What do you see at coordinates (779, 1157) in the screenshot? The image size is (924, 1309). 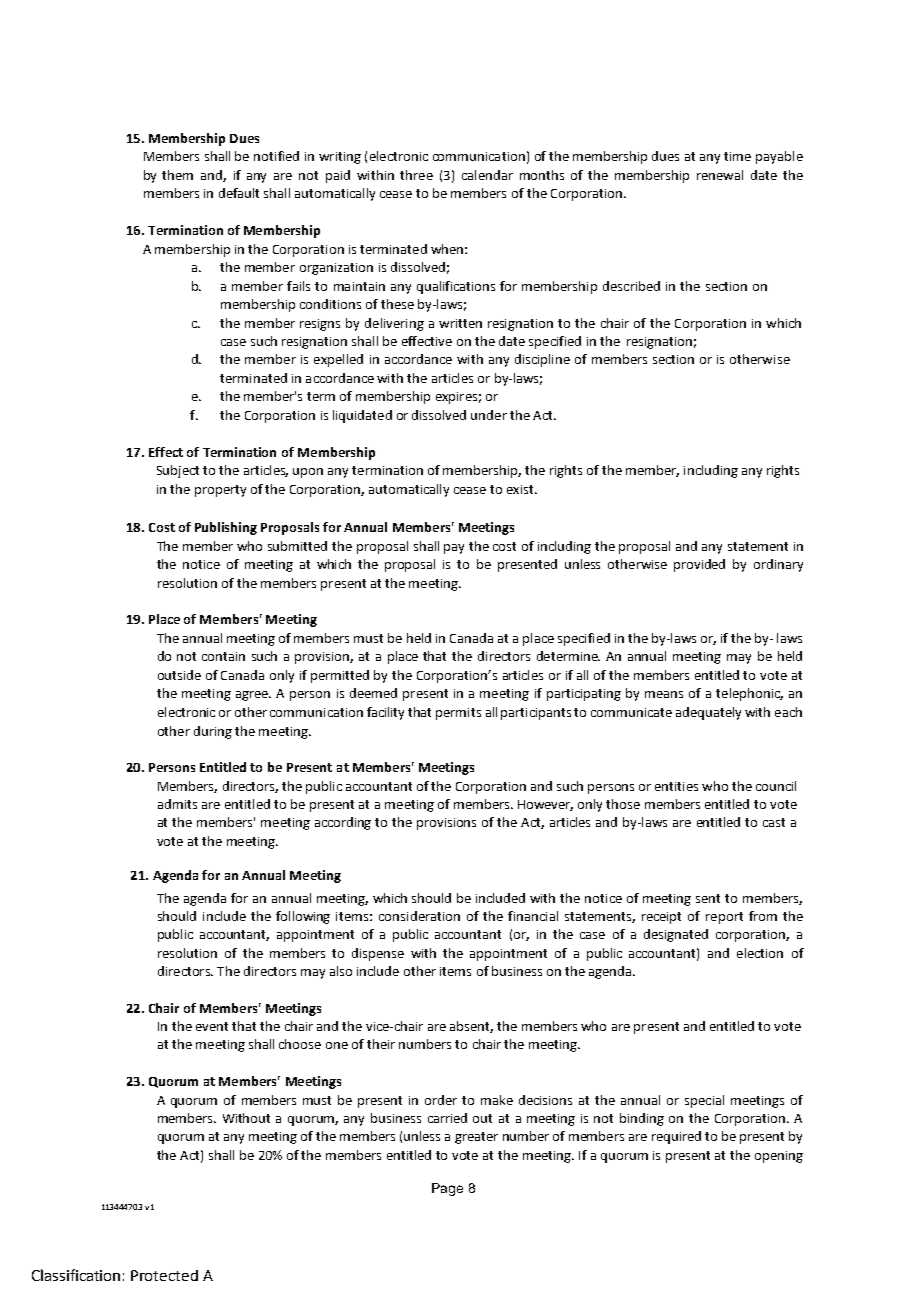 I see `opening` at bounding box center [779, 1157].
